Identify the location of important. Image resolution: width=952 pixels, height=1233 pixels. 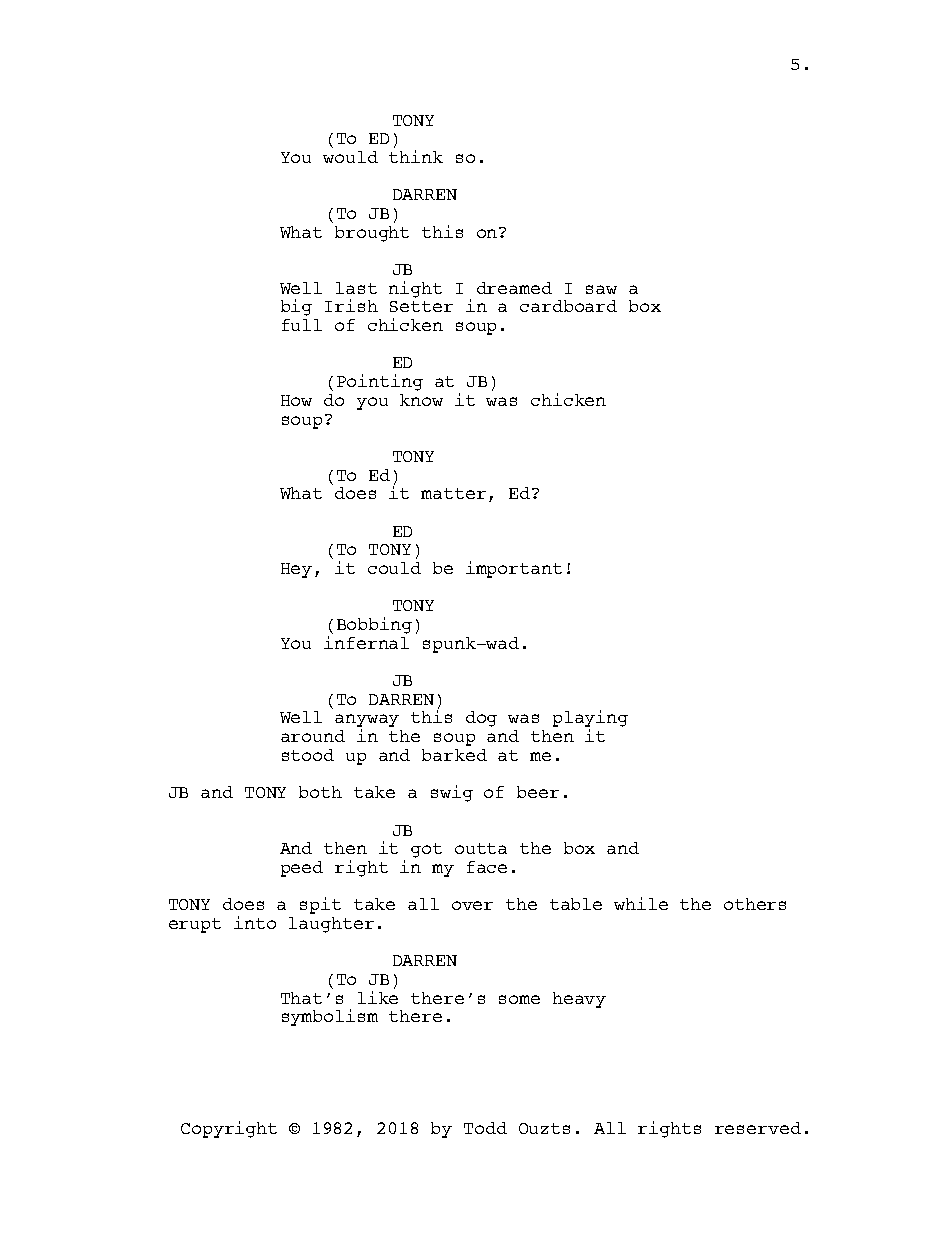
(514, 569).
